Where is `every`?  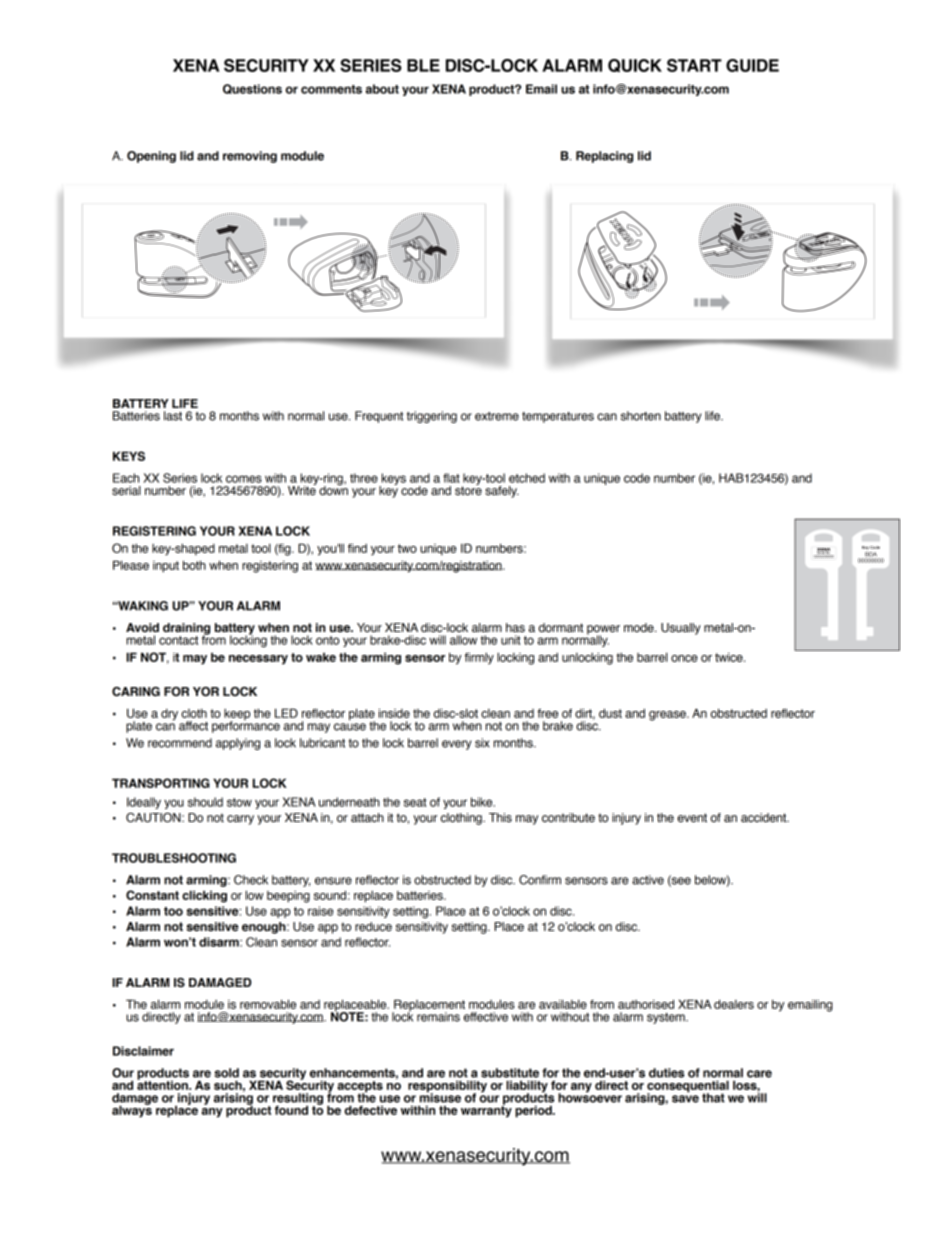 every is located at coordinates (457, 745).
